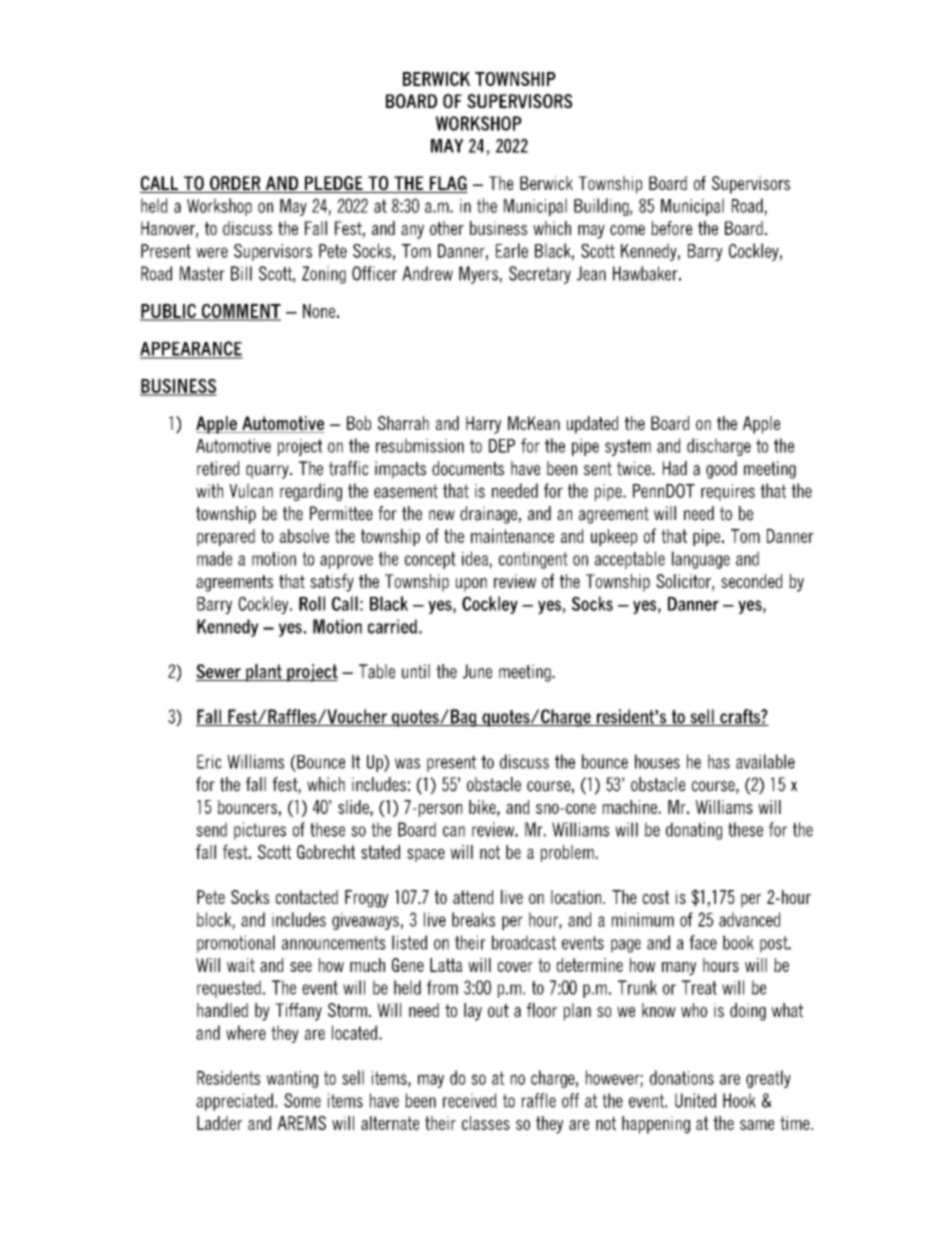 Image resolution: width=952 pixels, height=1233 pixels. I want to click on before, so click(672, 228).
